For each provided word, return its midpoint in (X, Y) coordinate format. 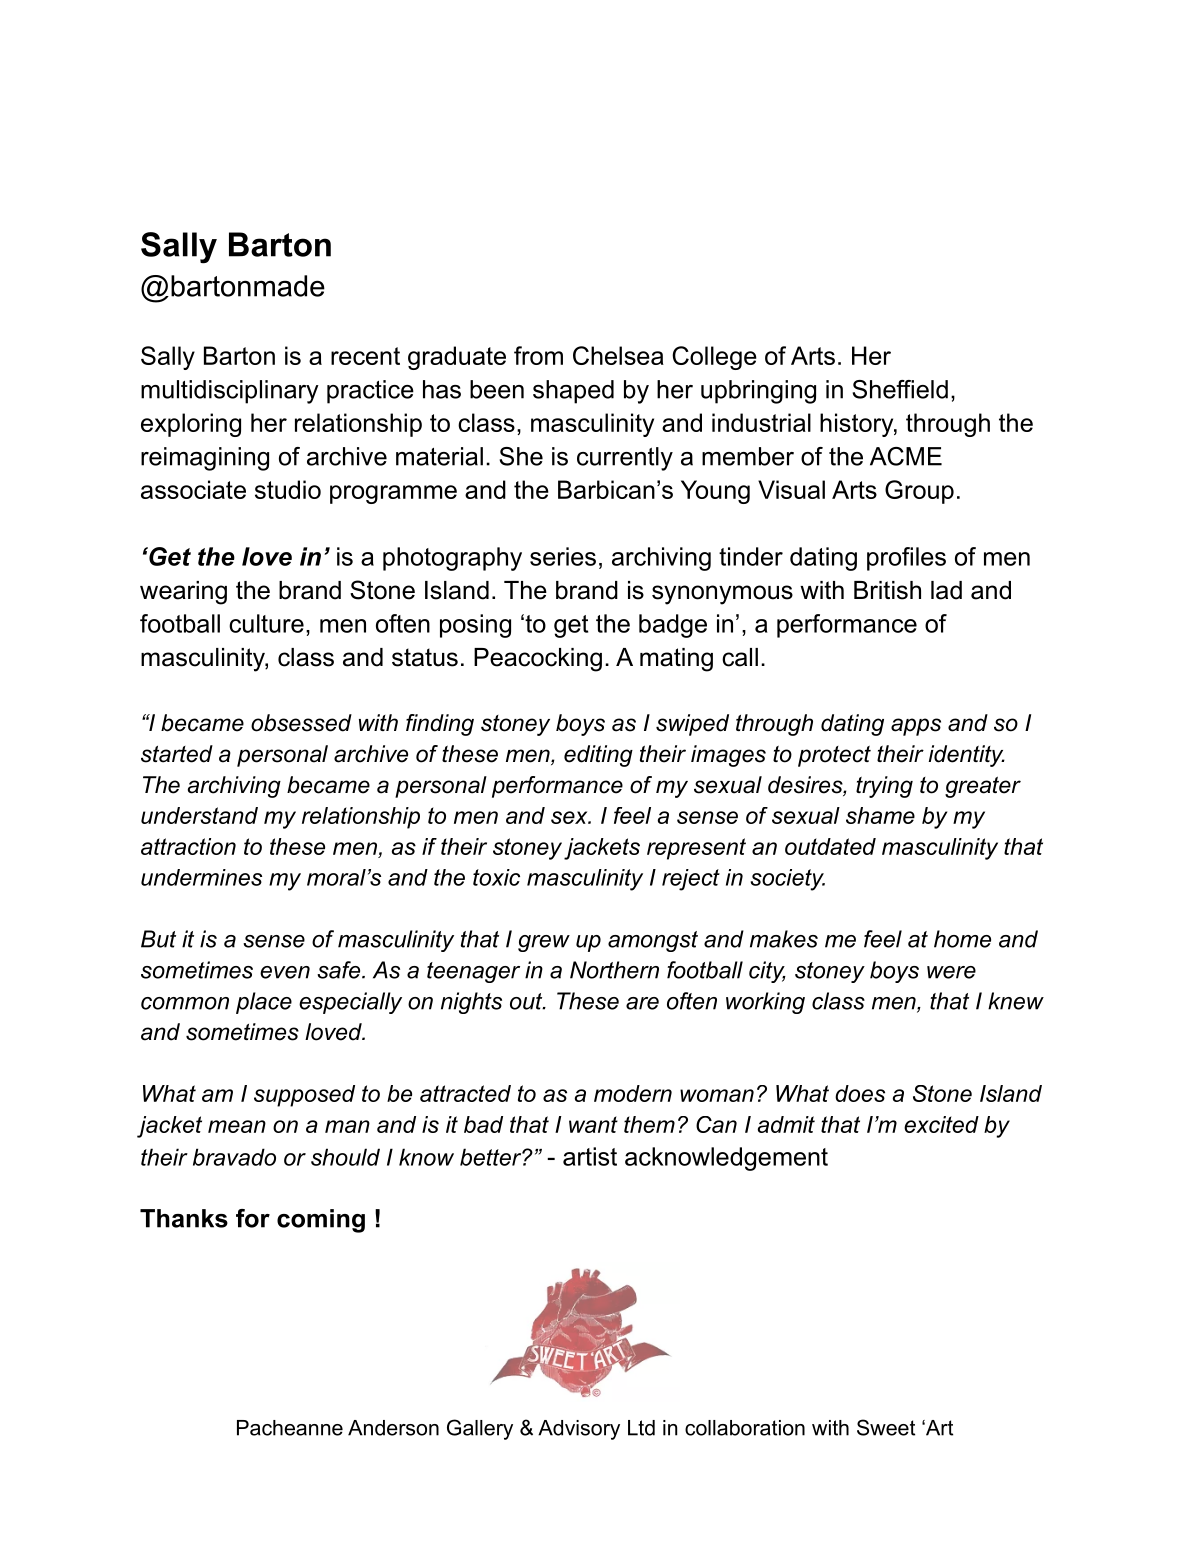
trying (884, 787)
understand (199, 815)
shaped (573, 392)
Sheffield (900, 389)
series (563, 556)
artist (590, 1156)
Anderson (393, 1428)
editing (598, 756)
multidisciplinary (230, 392)
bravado (234, 1157)
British (887, 590)
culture (266, 623)
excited (941, 1124)
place (264, 1003)
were (951, 972)
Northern (614, 970)
